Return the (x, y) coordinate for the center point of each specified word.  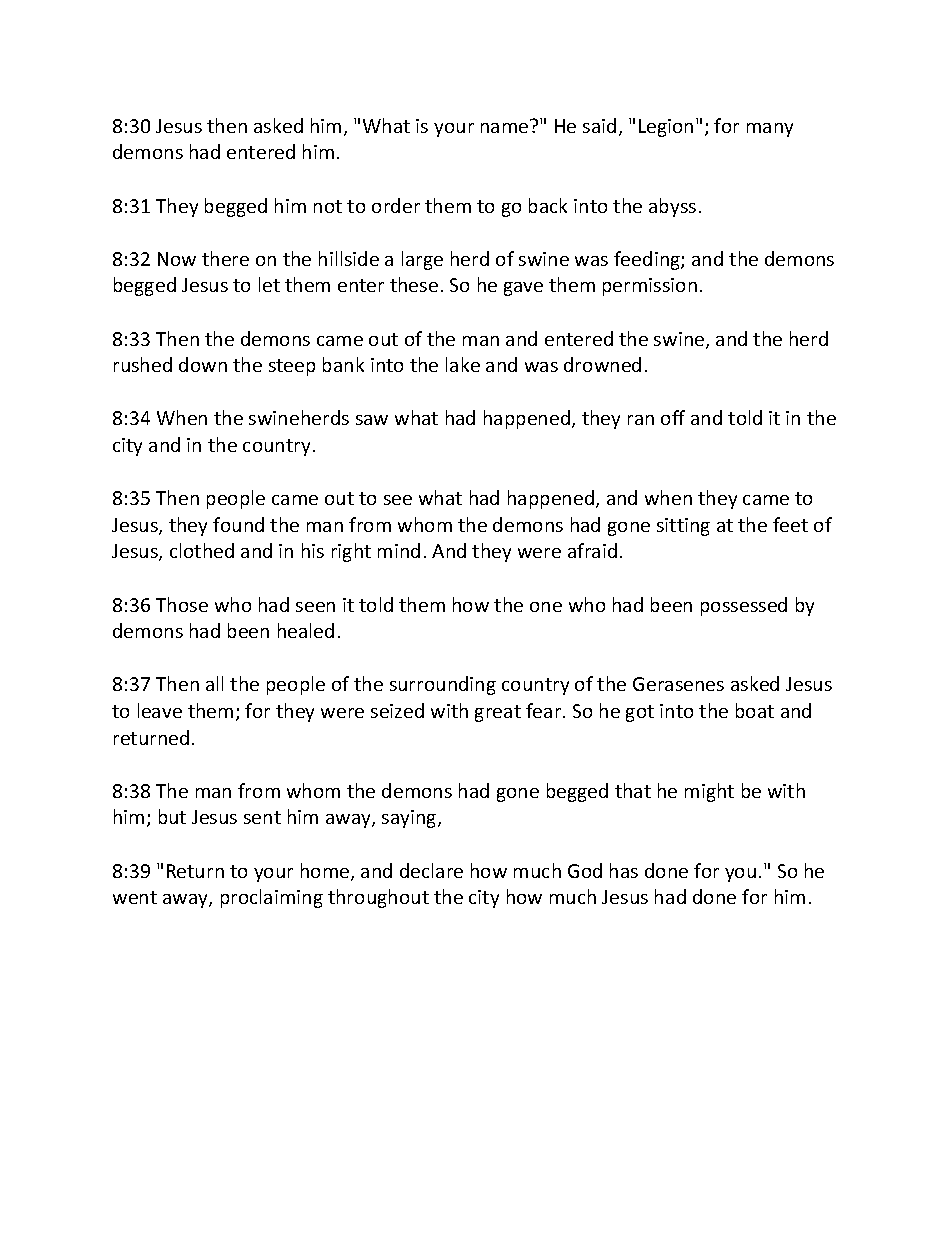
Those (182, 604)
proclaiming (272, 898)
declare (431, 870)
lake (463, 364)
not (328, 206)
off (673, 417)
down (203, 364)
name (506, 126)
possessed (744, 606)
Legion (666, 128)
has (624, 870)
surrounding (443, 685)
